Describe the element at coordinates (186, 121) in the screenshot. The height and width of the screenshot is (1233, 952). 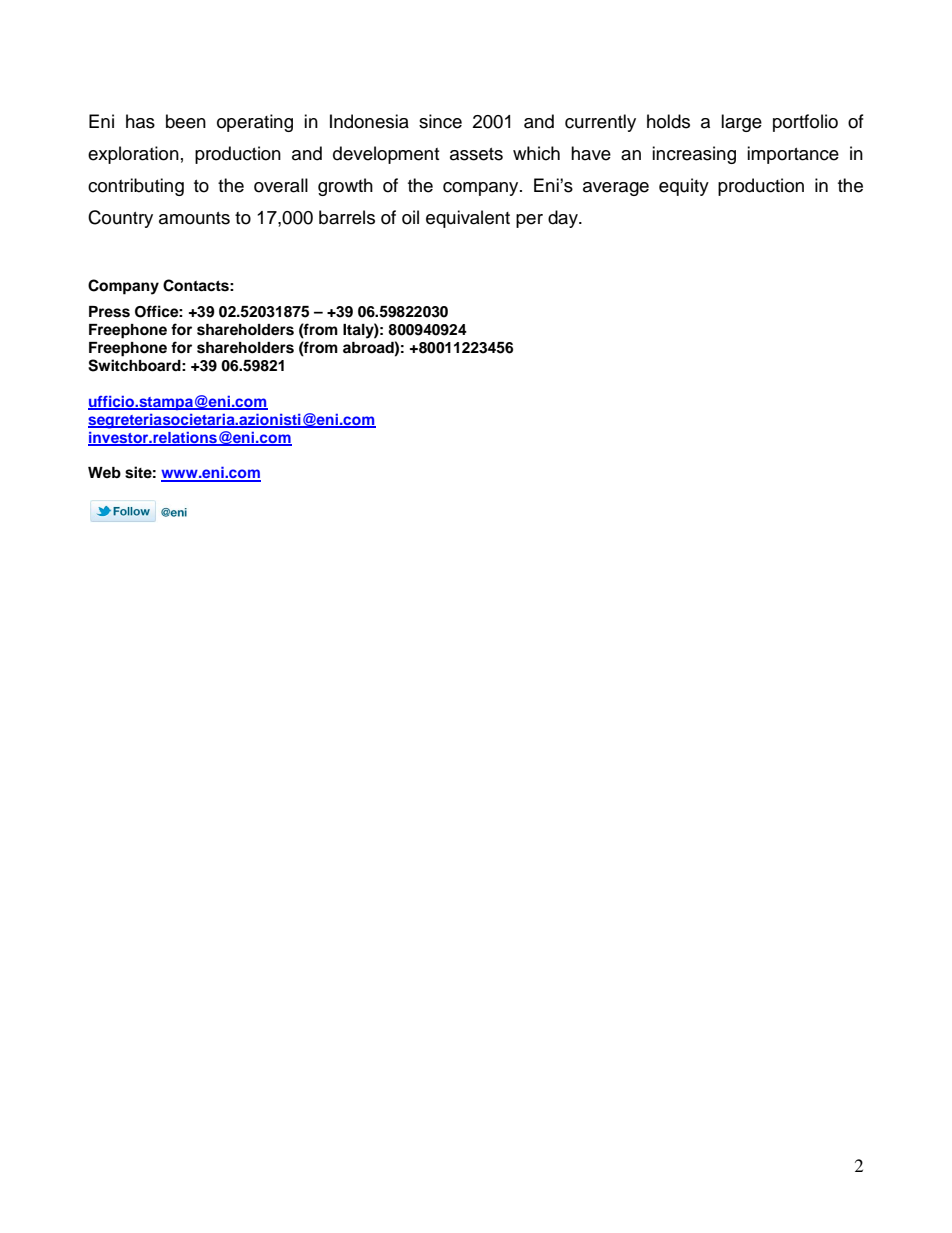
I see `been` at that location.
